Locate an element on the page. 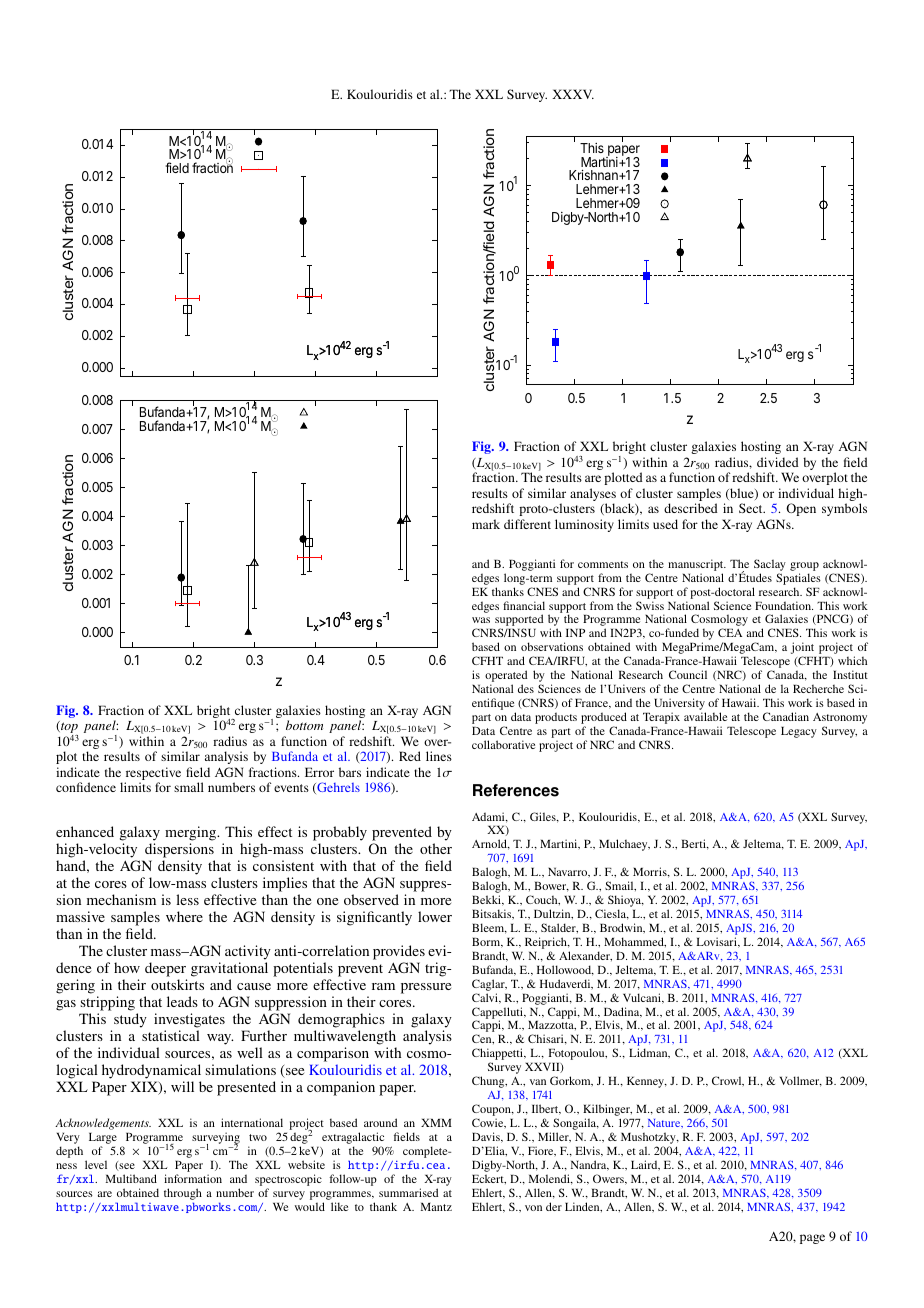 This page has width=924, height=1308. pressure is located at coordinates (426, 988).
